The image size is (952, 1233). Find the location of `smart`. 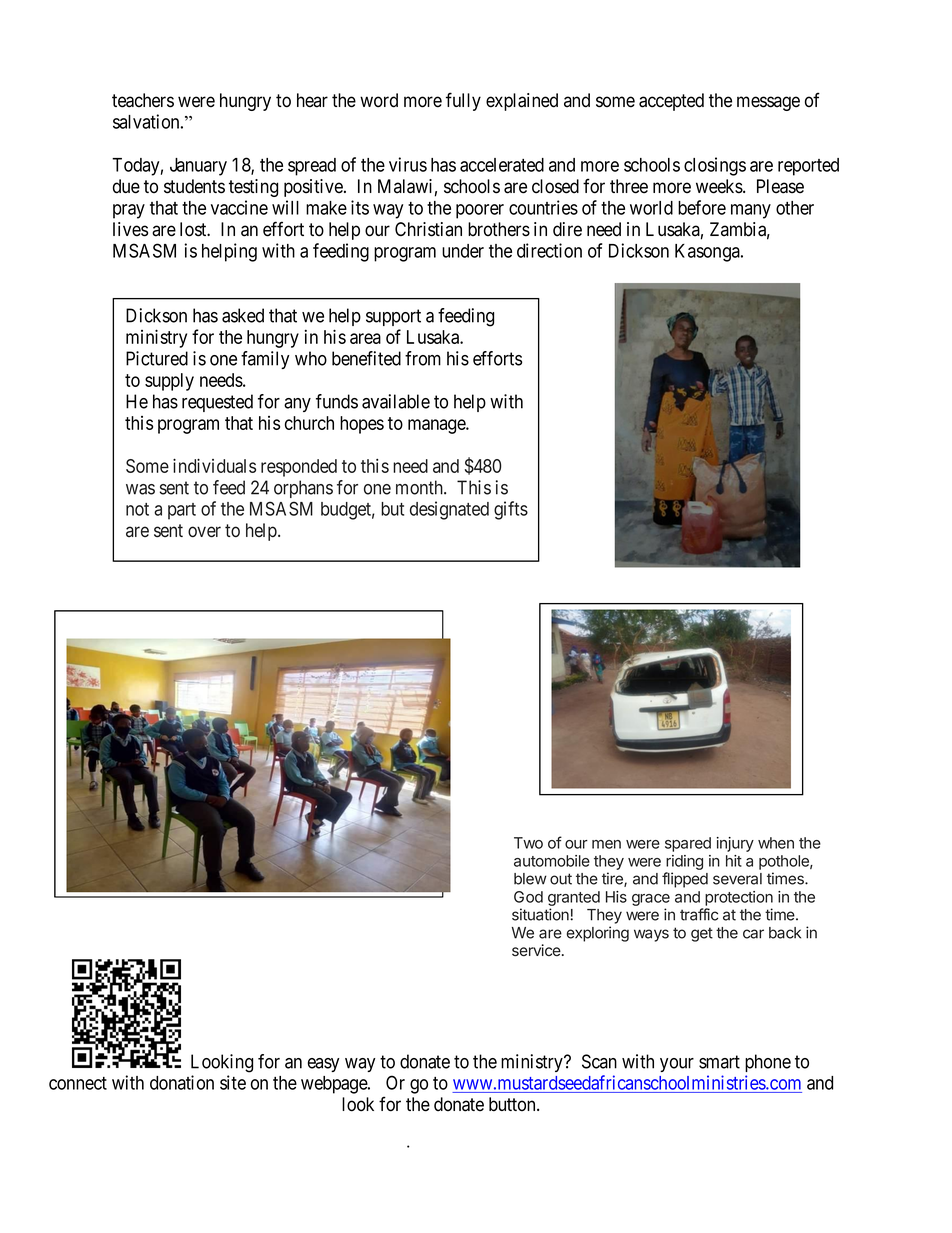

smart is located at coordinates (719, 1062).
